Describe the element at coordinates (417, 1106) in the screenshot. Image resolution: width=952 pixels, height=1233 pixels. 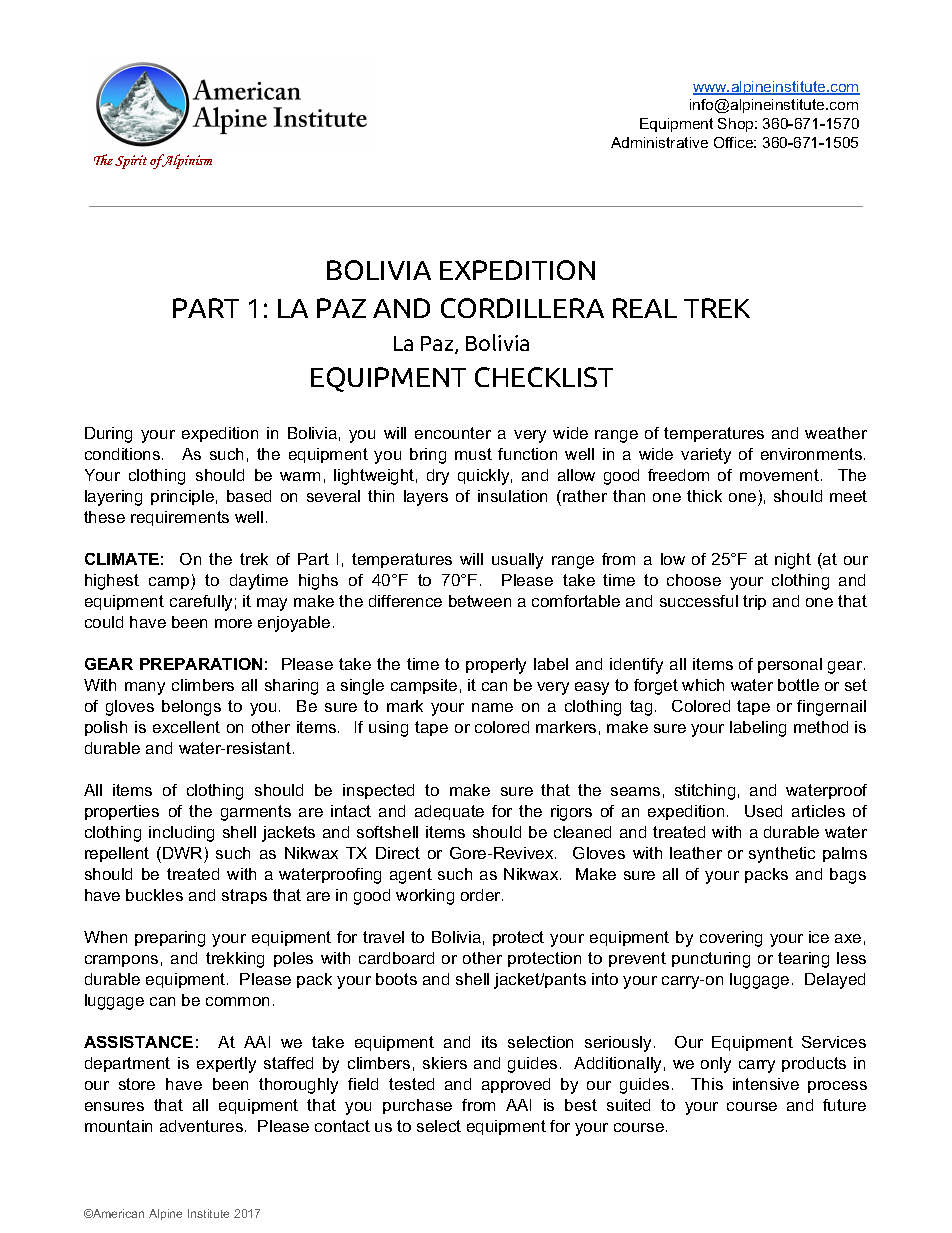
I see `purchase` at that location.
